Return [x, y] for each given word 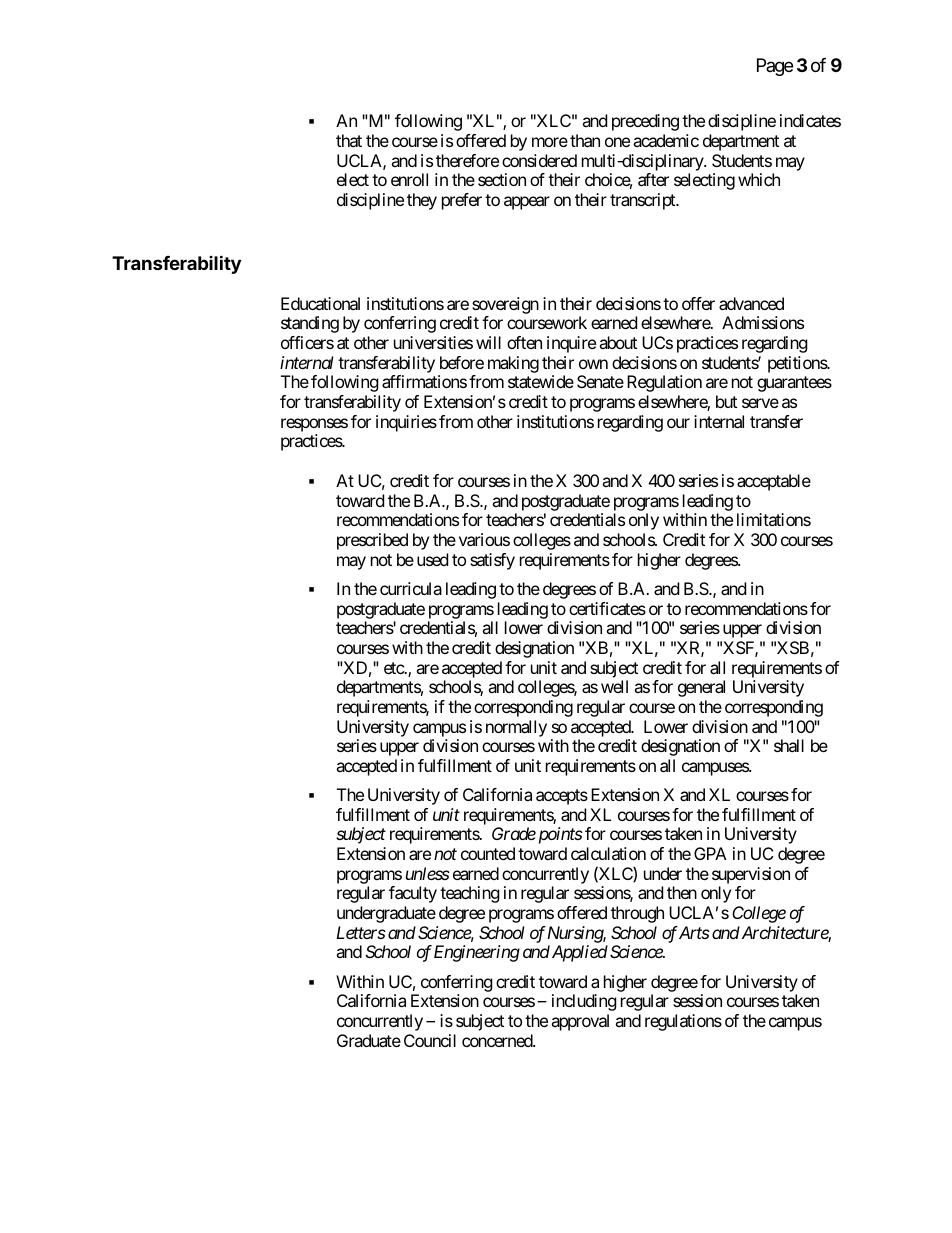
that [349, 140]
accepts [562, 797]
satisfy [492, 561]
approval [580, 1022]
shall [789, 745]
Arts [693, 932]
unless [428, 873]
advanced [751, 303]
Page [775, 67]
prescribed [372, 541]
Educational [320, 303]
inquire [571, 344]
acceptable [774, 482]
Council [430, 1040]
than [585, 140]
